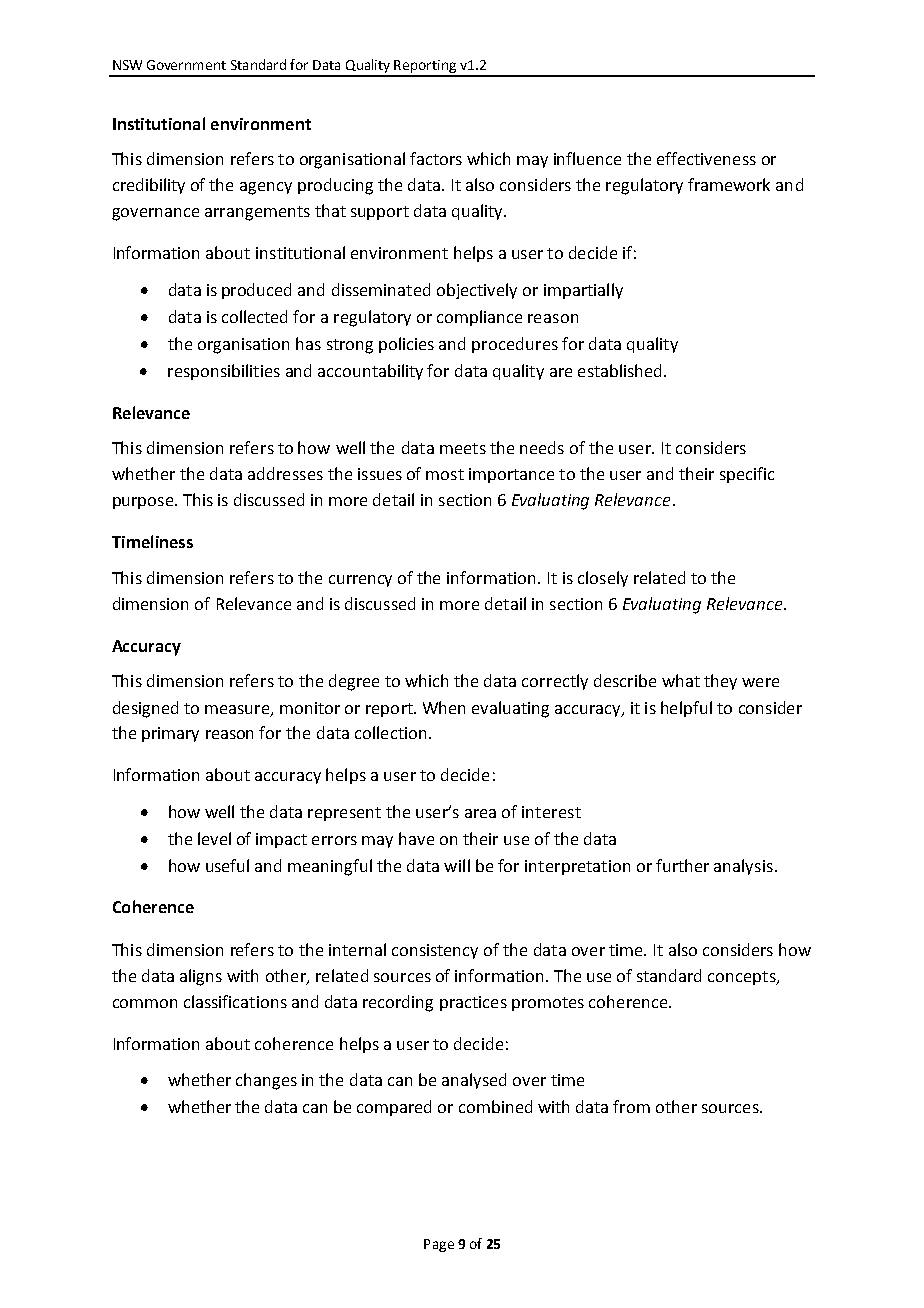 The width and height of the screenshot is (924, 1308). I want to click on When, so click(444, 707).
